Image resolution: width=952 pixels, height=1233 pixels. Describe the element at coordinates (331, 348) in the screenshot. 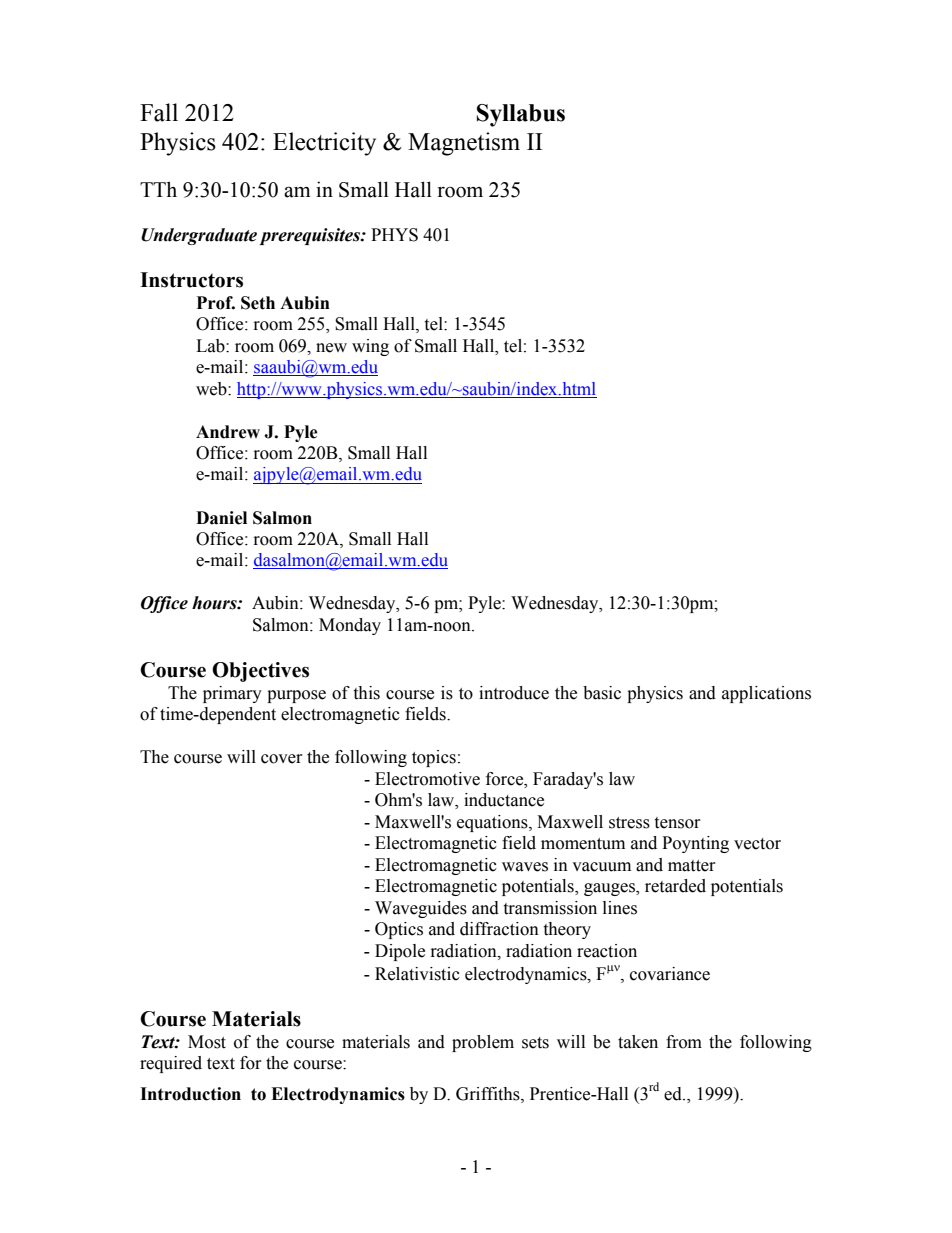

I see `new` at that location.
